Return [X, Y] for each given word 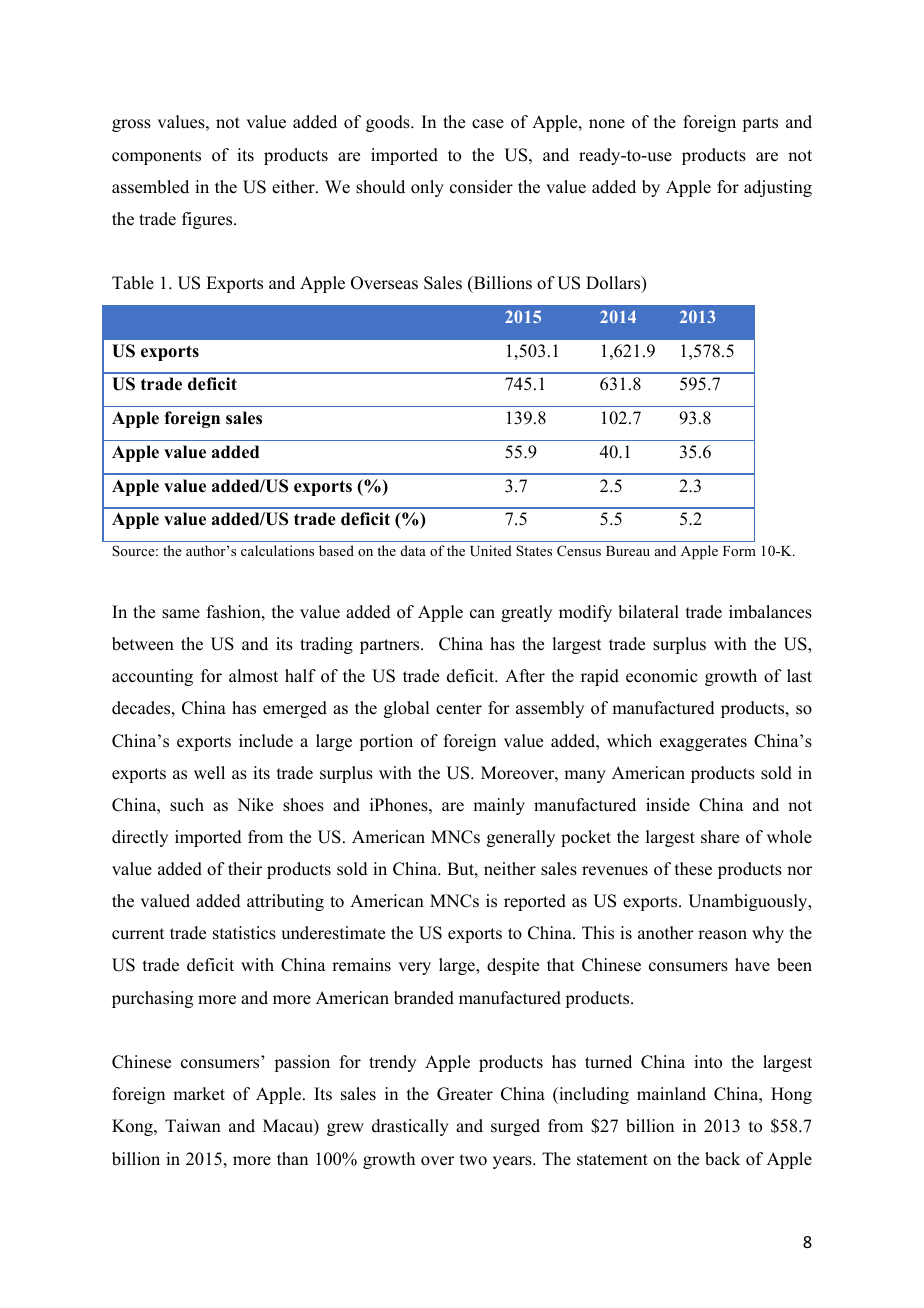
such [187, 805]
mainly [499, 806]
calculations [277, 550]
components [156, 157]
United [491, 550]
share [720, 837]
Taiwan [193, 1125]
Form [739, 551]
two [473, 1160]
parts [760, 124]
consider [481, 187]
